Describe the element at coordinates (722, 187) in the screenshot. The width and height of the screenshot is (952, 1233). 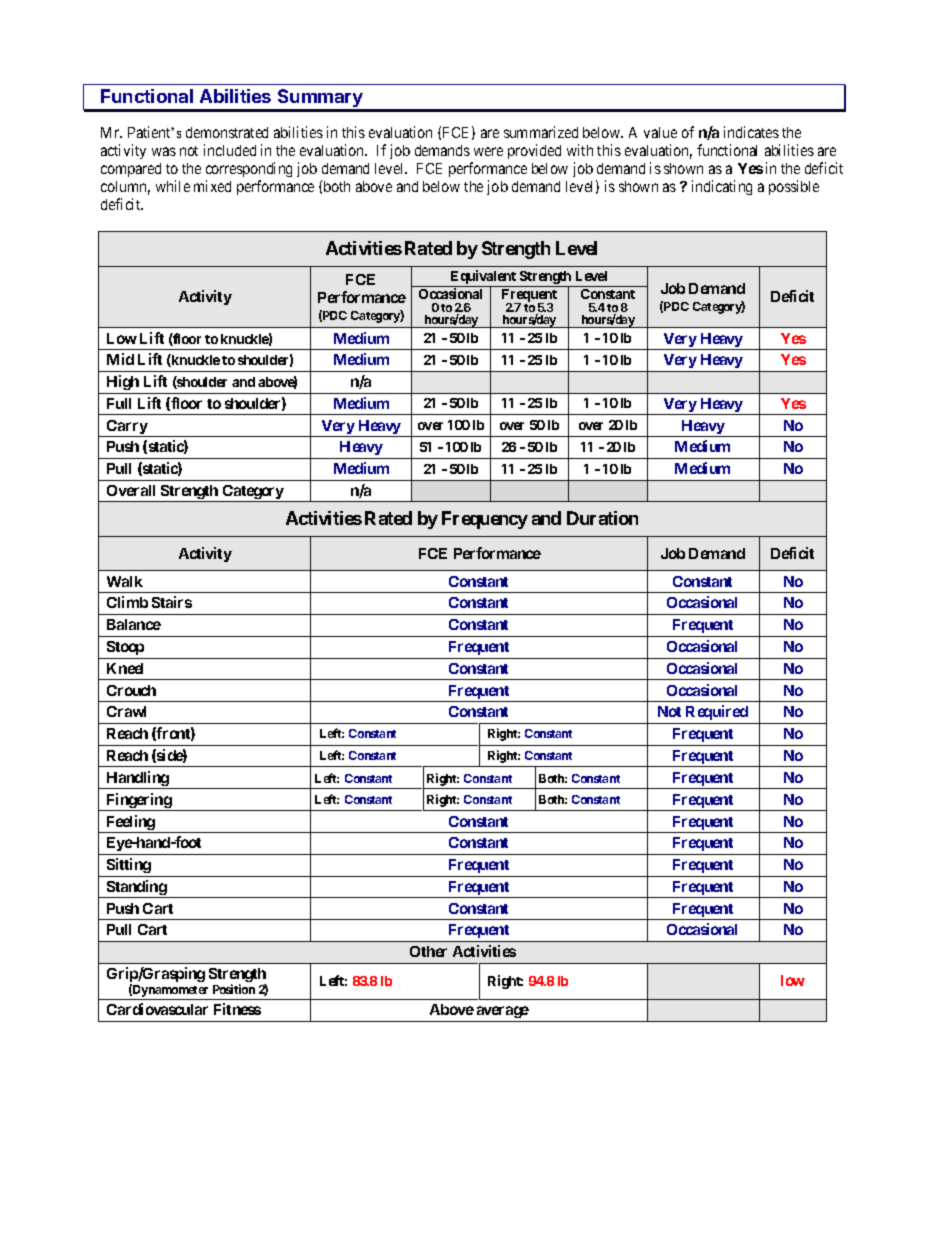
I see `indicating` at that location.
